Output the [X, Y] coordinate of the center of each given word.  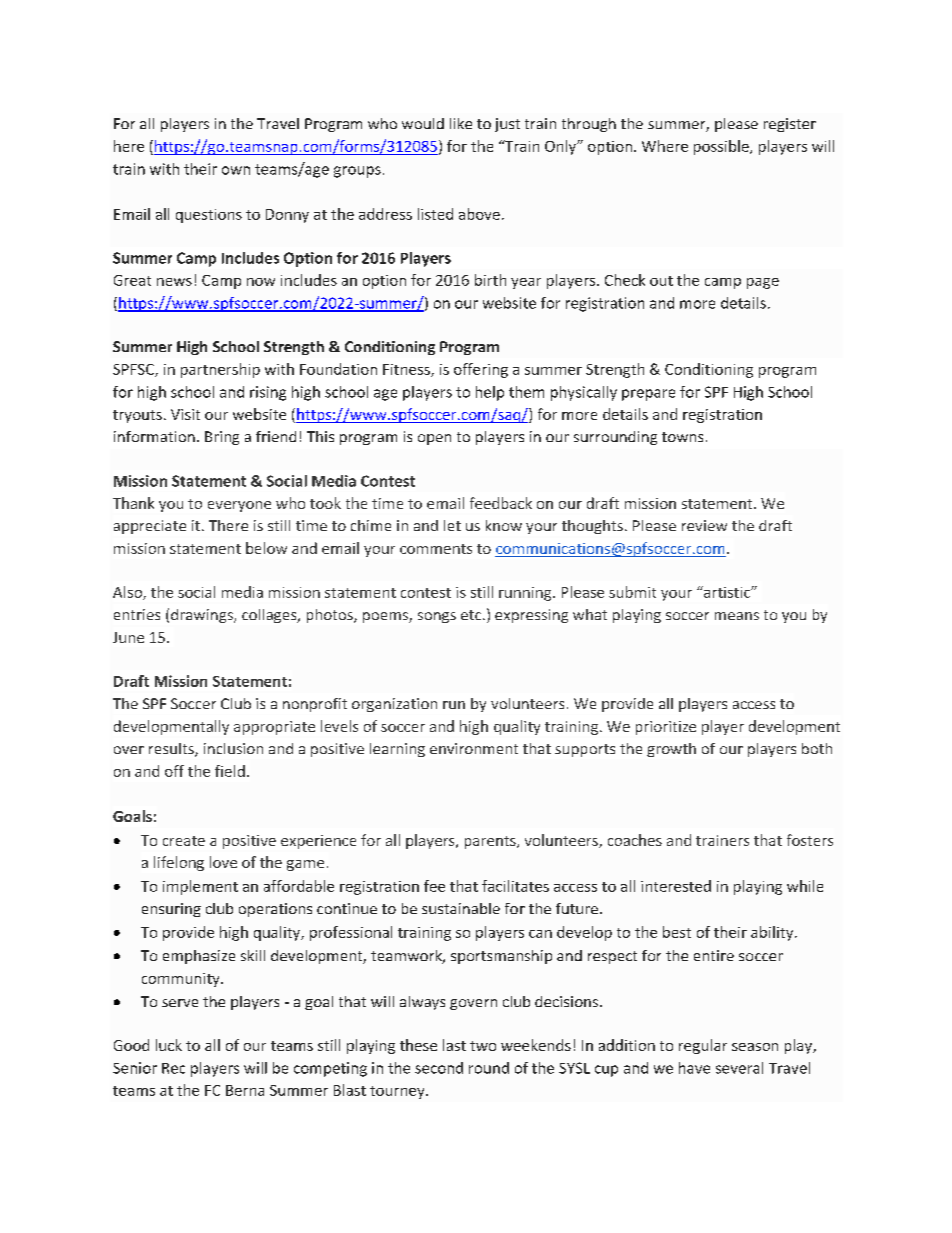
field [230, 771]
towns [682, 437]
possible [722, 147]
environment [474, 748]
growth [671, 750]
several [739, 1068]
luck [169, 1045]
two [483, 1046]
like [461, 123]
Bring [222, 438]
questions [209, 216]
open [434, 439]
